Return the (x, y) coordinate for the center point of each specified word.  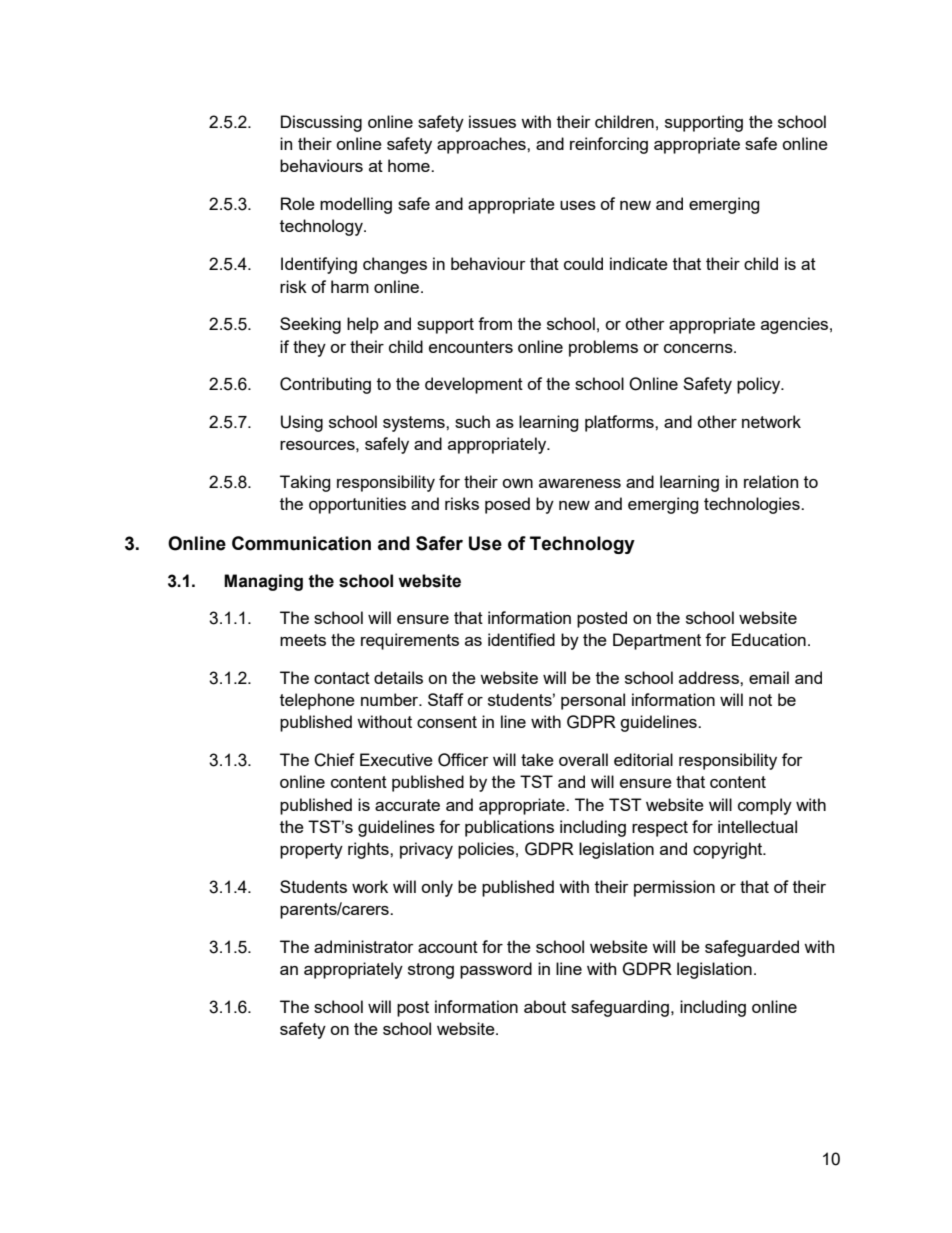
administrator (364, 946)
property (311, 851)
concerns (699, 348)
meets (303, 640)
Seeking (310, 325)
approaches (482, 145)
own (517, 483)
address (710, 677)
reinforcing (609, 145)
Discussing (321, 123)
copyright (729, 850)
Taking (305, 483)
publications (509, 828)
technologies (753, 505)
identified (521, 639)
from (495, 323)
